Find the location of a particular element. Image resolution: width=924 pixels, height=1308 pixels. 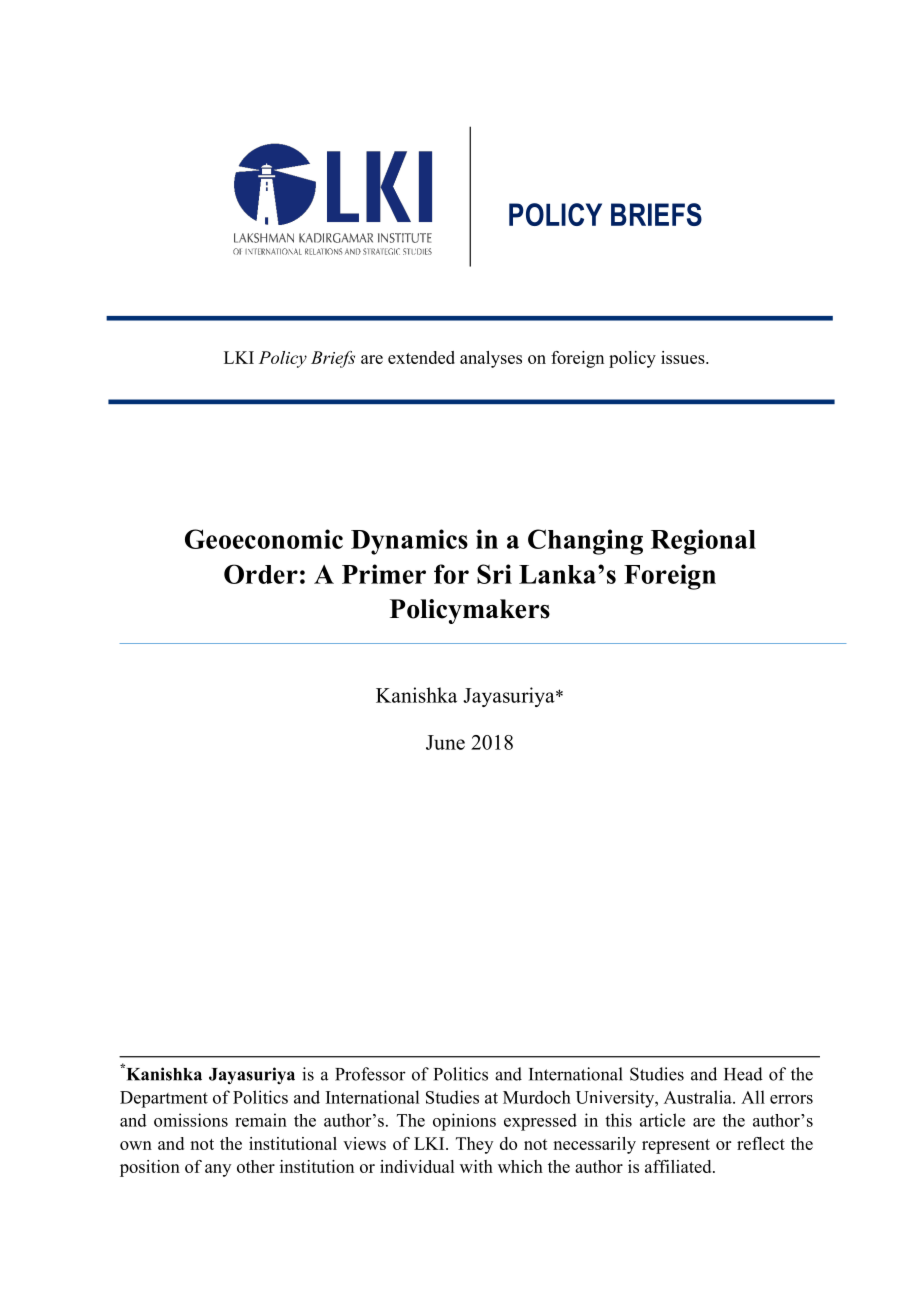

analyses is located at coordinates (491, 359).
